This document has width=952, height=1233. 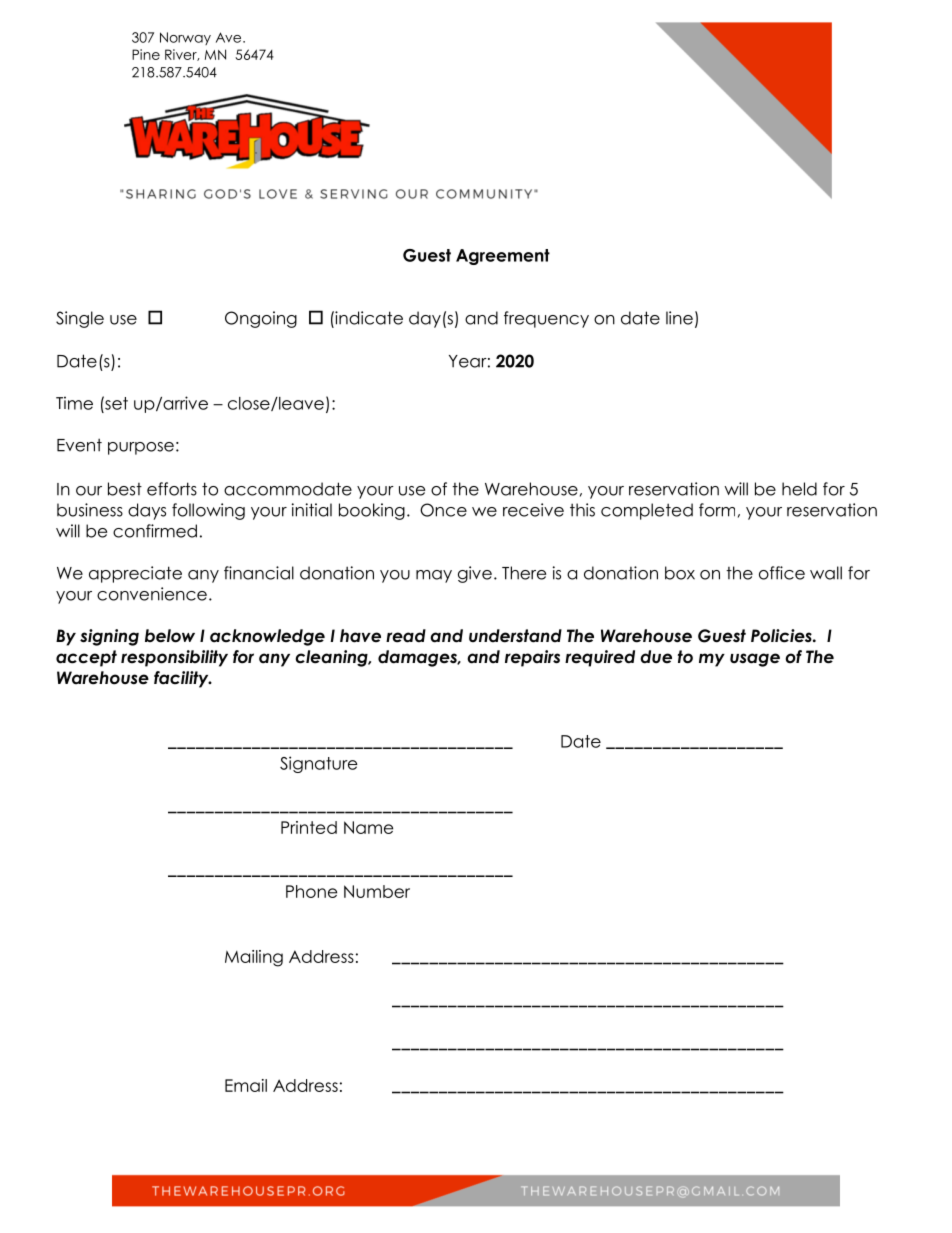 I want to click on line, so click(x=679, y=318).
